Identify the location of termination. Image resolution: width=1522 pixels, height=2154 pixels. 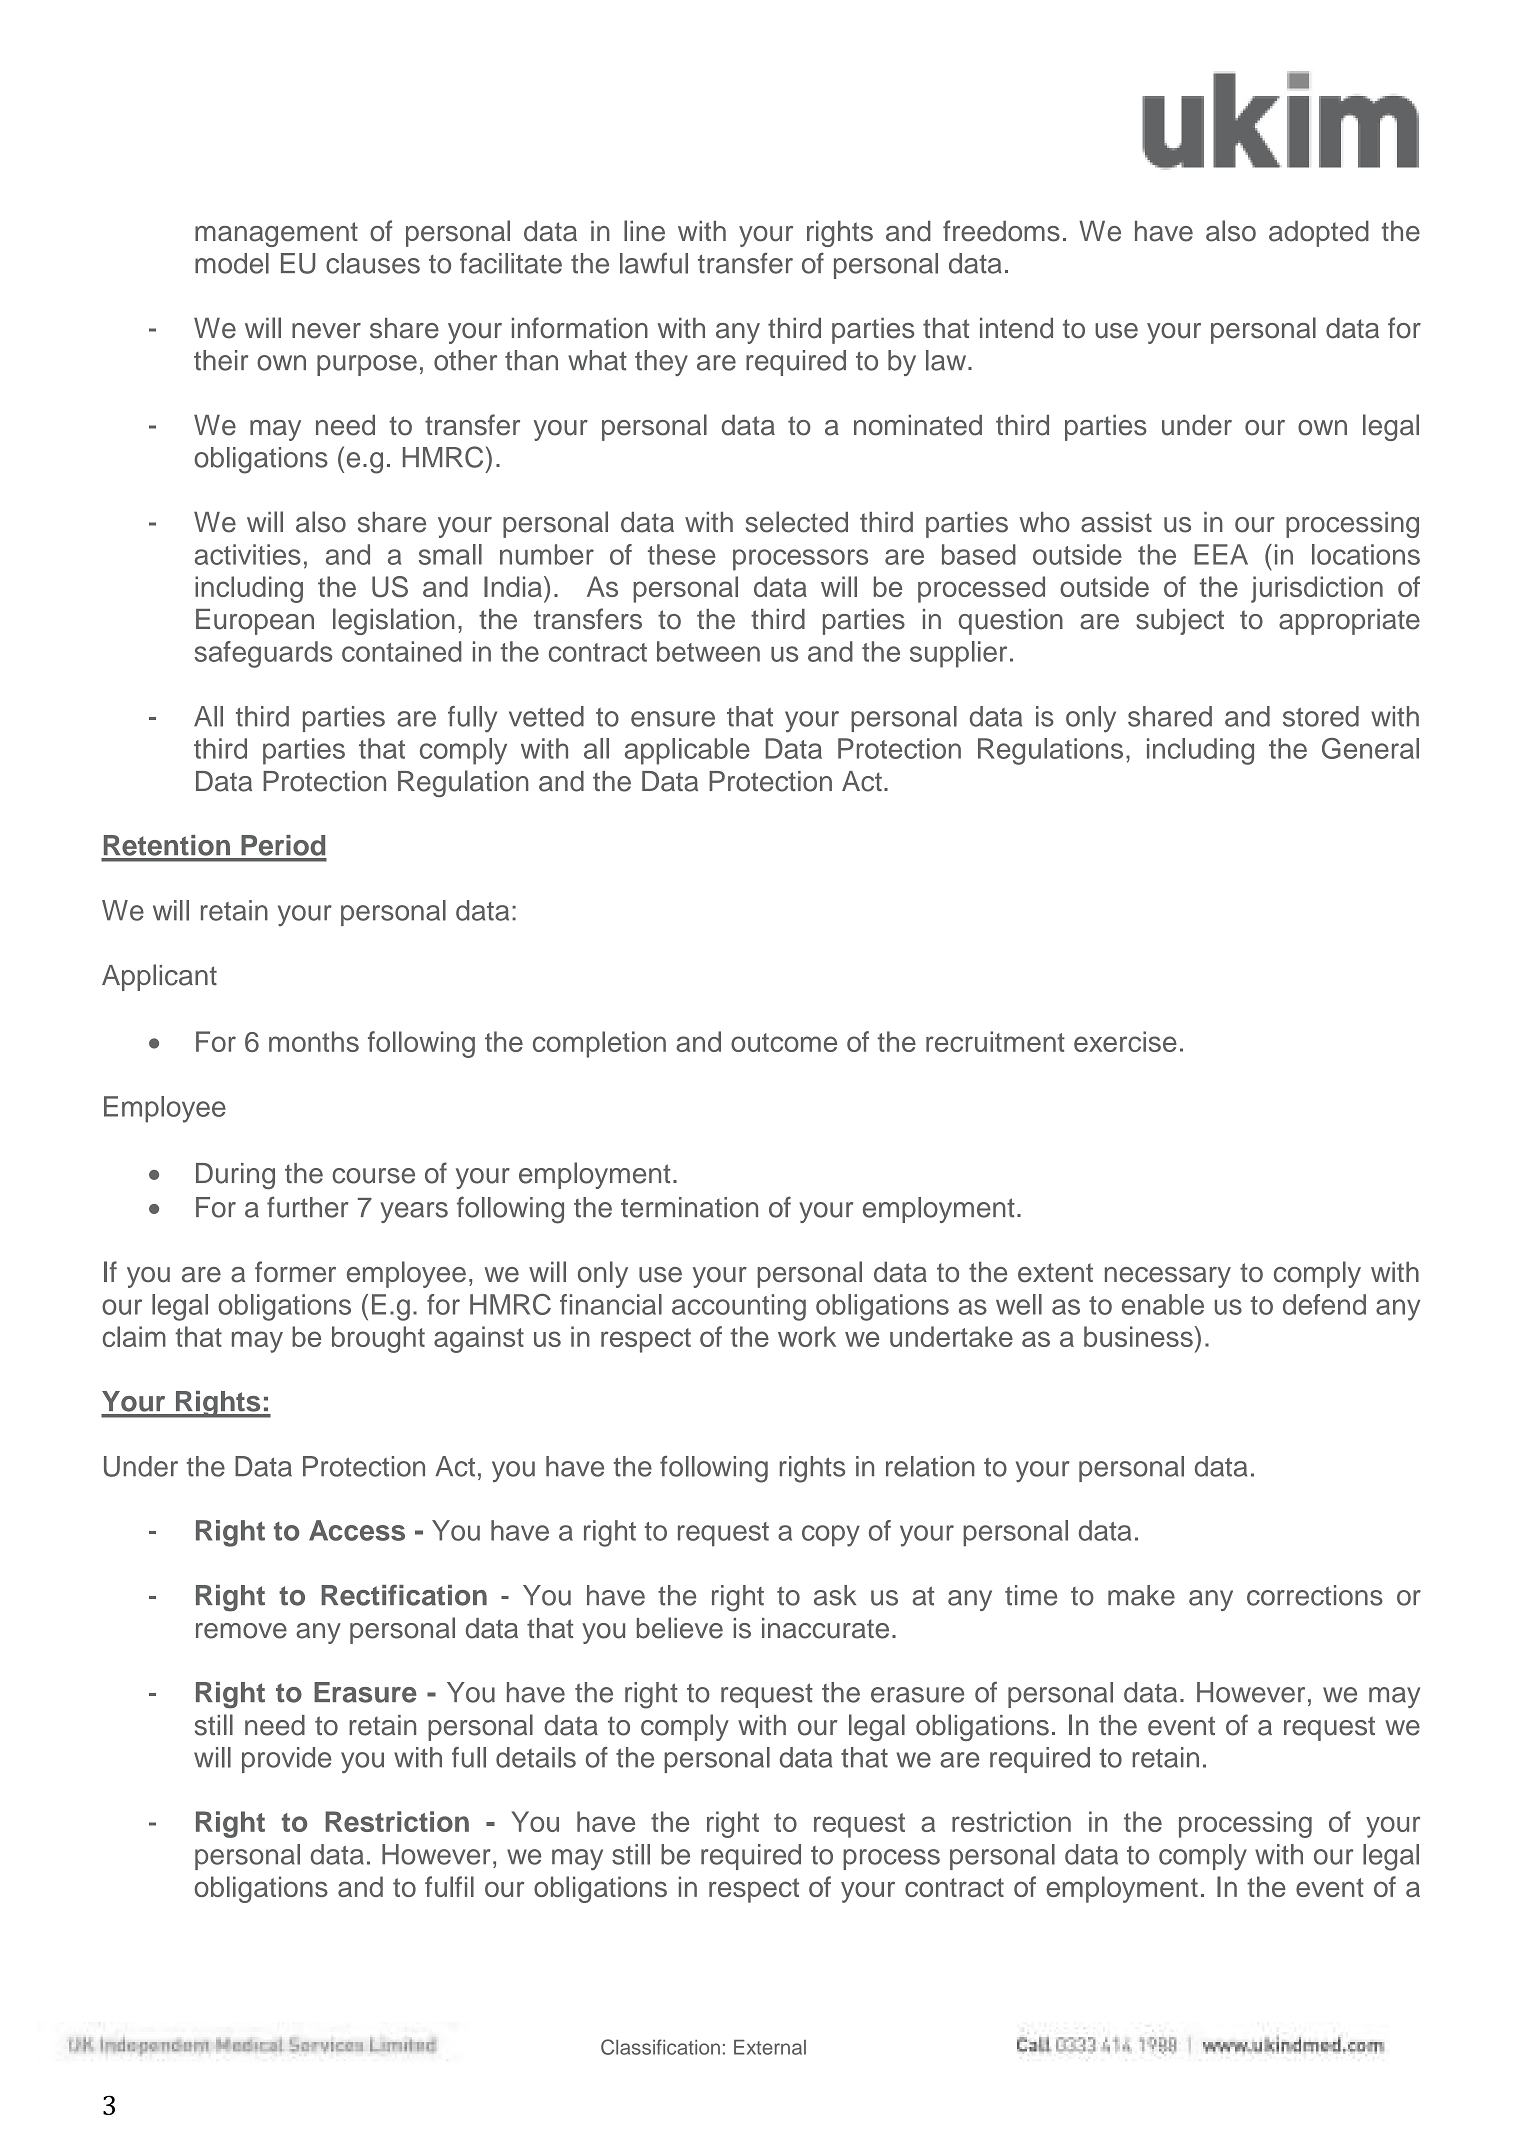
(689, 1207).
